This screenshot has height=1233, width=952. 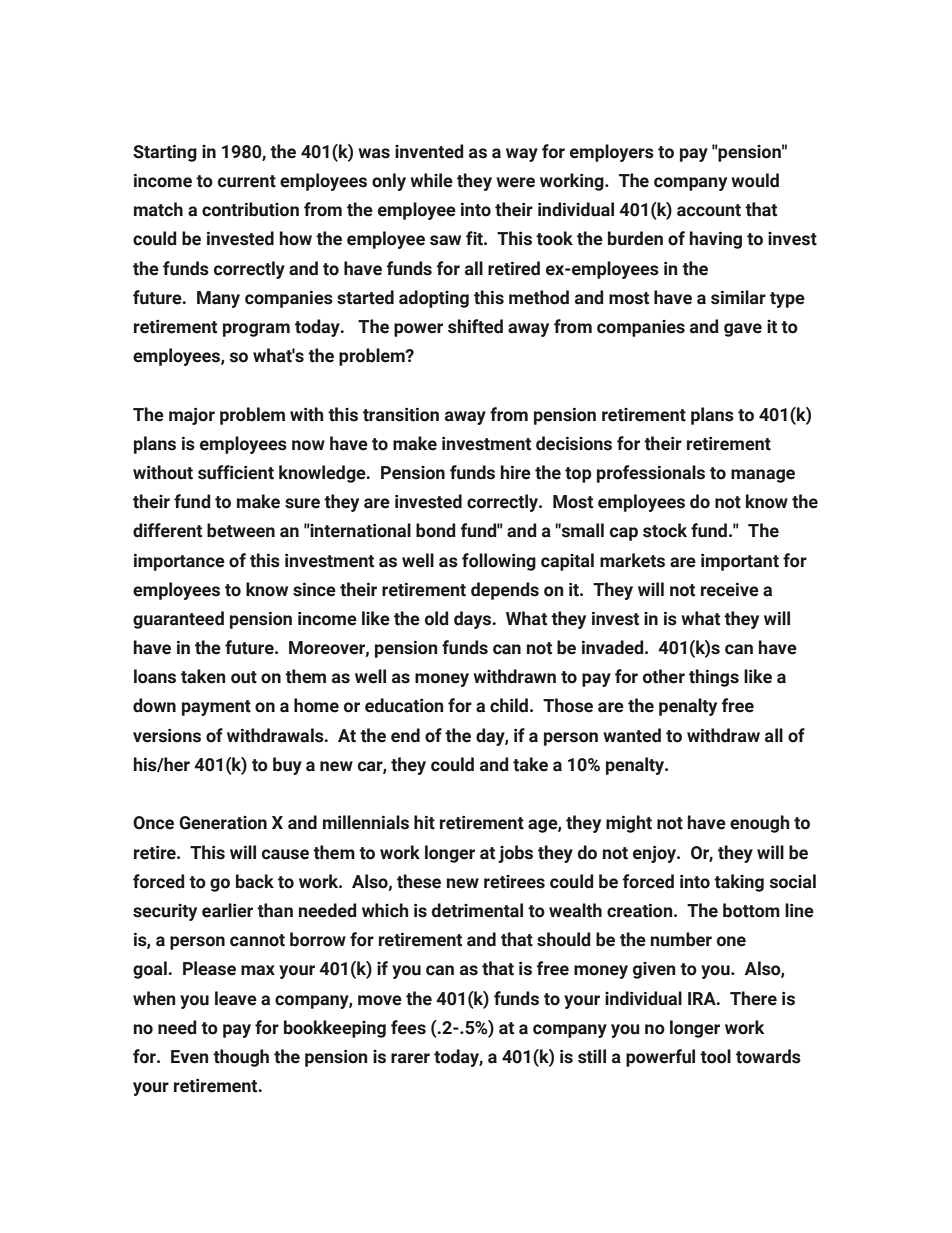 What do you see at coordinates (755, 180) in the screenshot?
I see `would` at bounding box center [755, 180].
